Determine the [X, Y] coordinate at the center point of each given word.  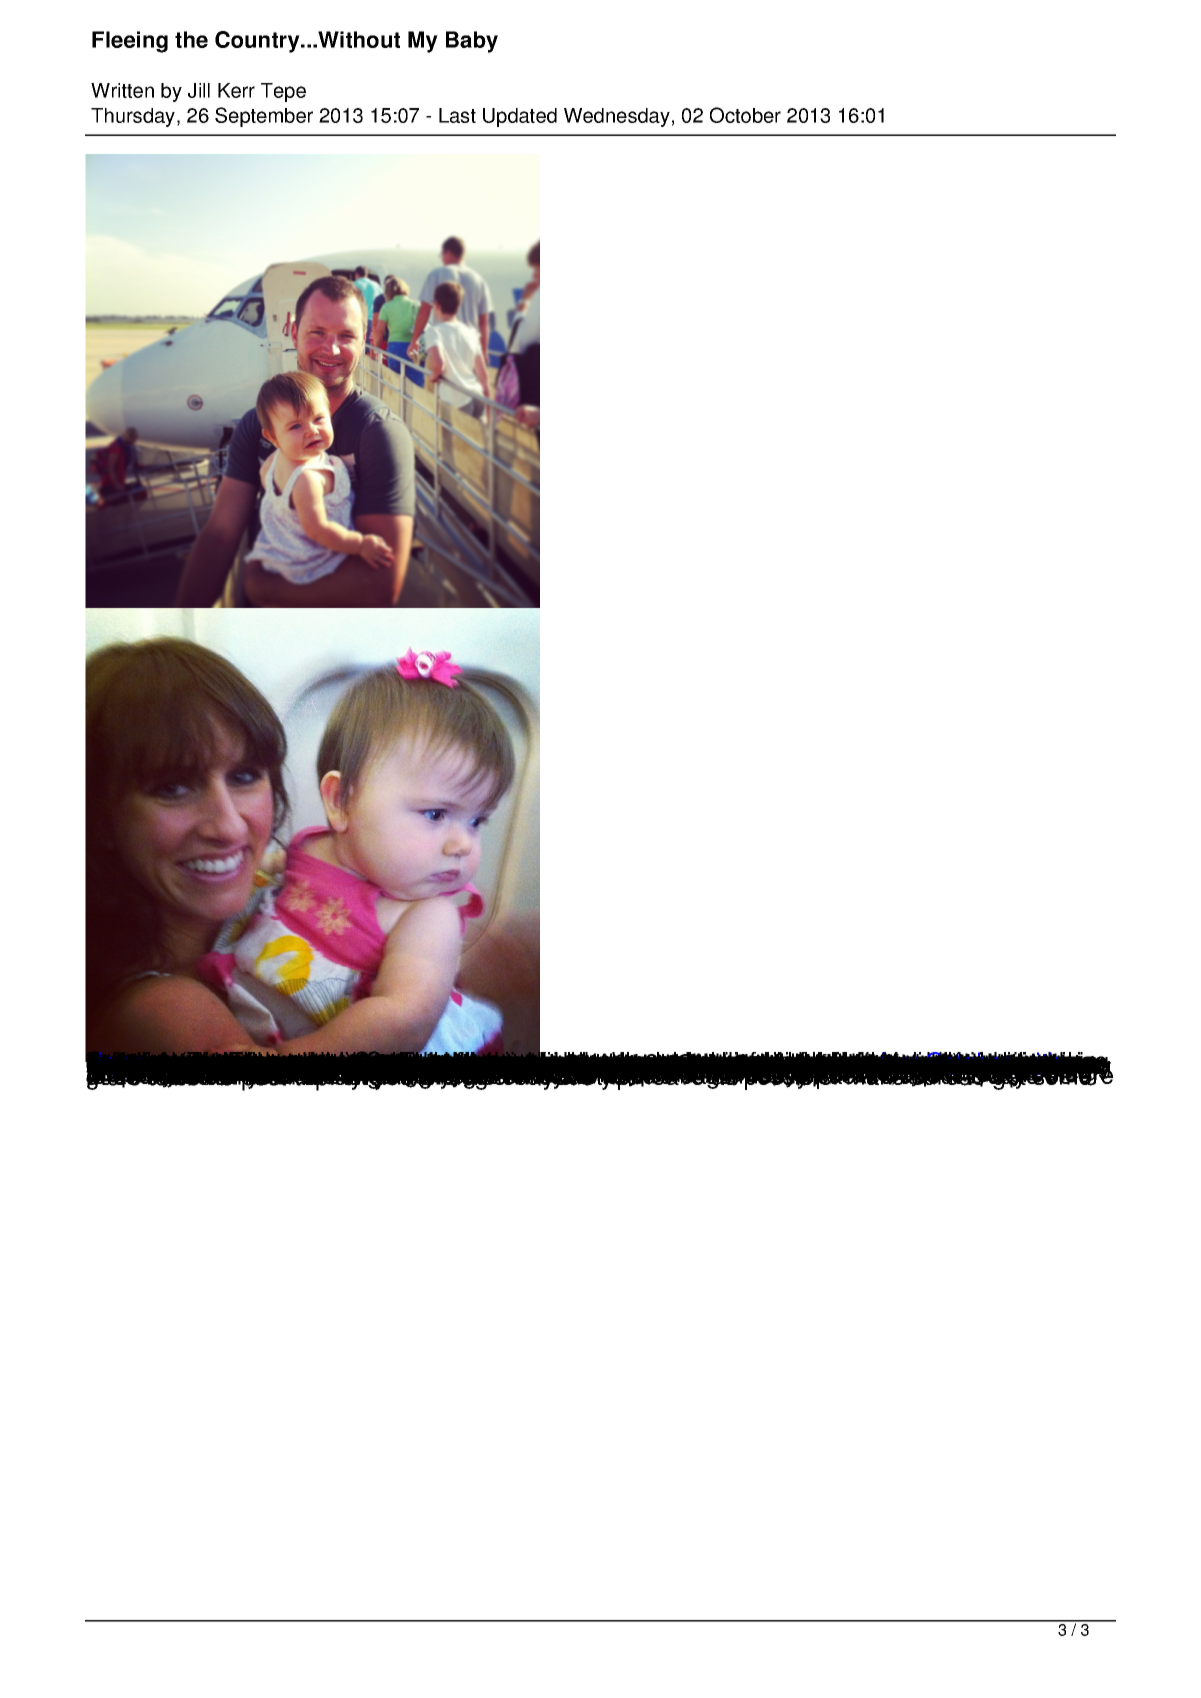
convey [343, 1066]
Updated [520, 117]
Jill [199, 90]
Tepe [283, 92]
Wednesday [617, 117]
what [485, 1065]
